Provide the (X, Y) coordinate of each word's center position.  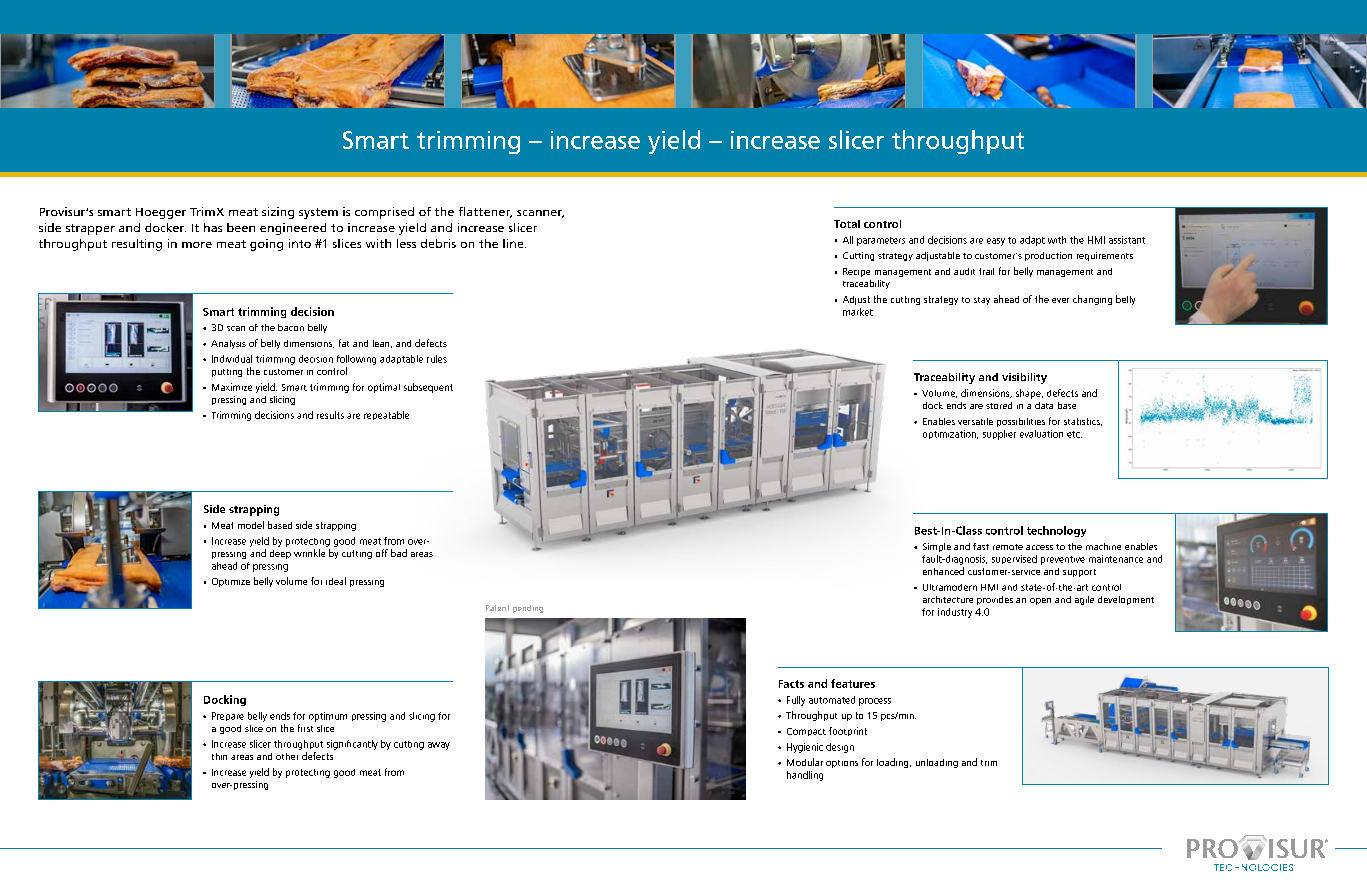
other (287, 756)
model (251, 525)
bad (399, 553)
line (514, 243)
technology (1056, 531)
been (241, 227)
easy (996, 242)
